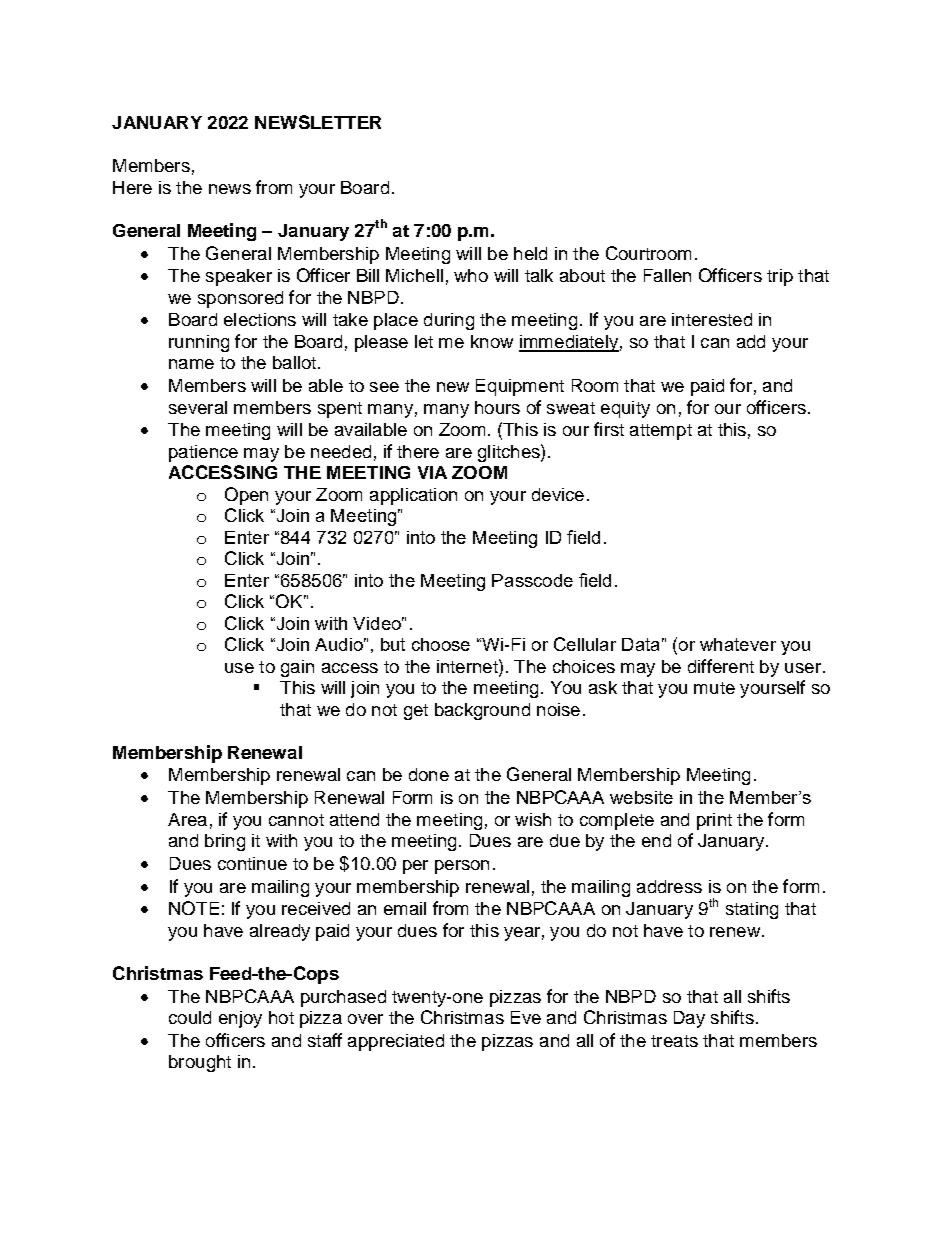 The image size is (952, 1233). Describe the element at coordinates (468, 666) in the page. I see `internet` at that location.
